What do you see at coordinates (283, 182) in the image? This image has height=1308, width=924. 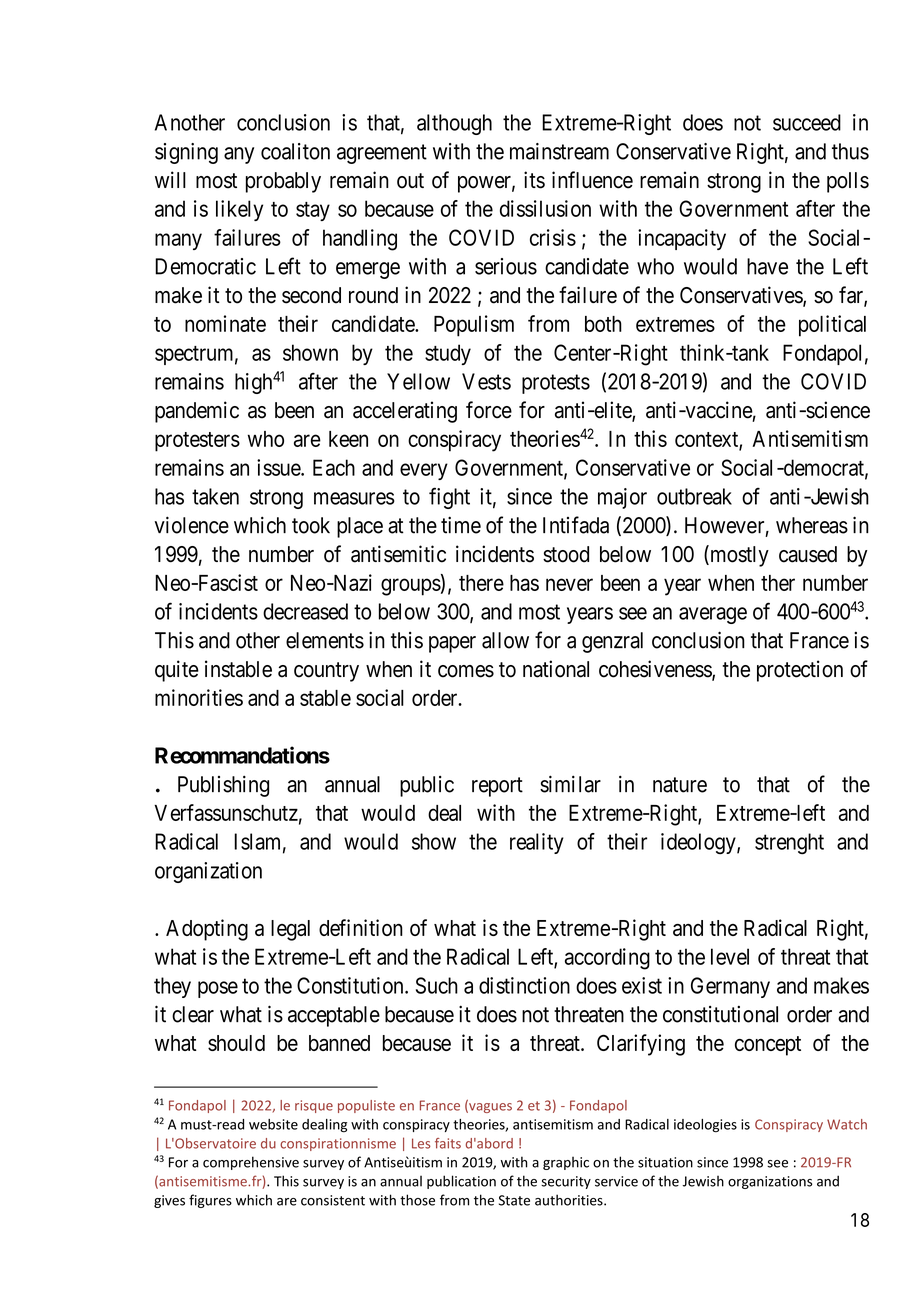 I see `probably` at bounding box center [283, 182].
